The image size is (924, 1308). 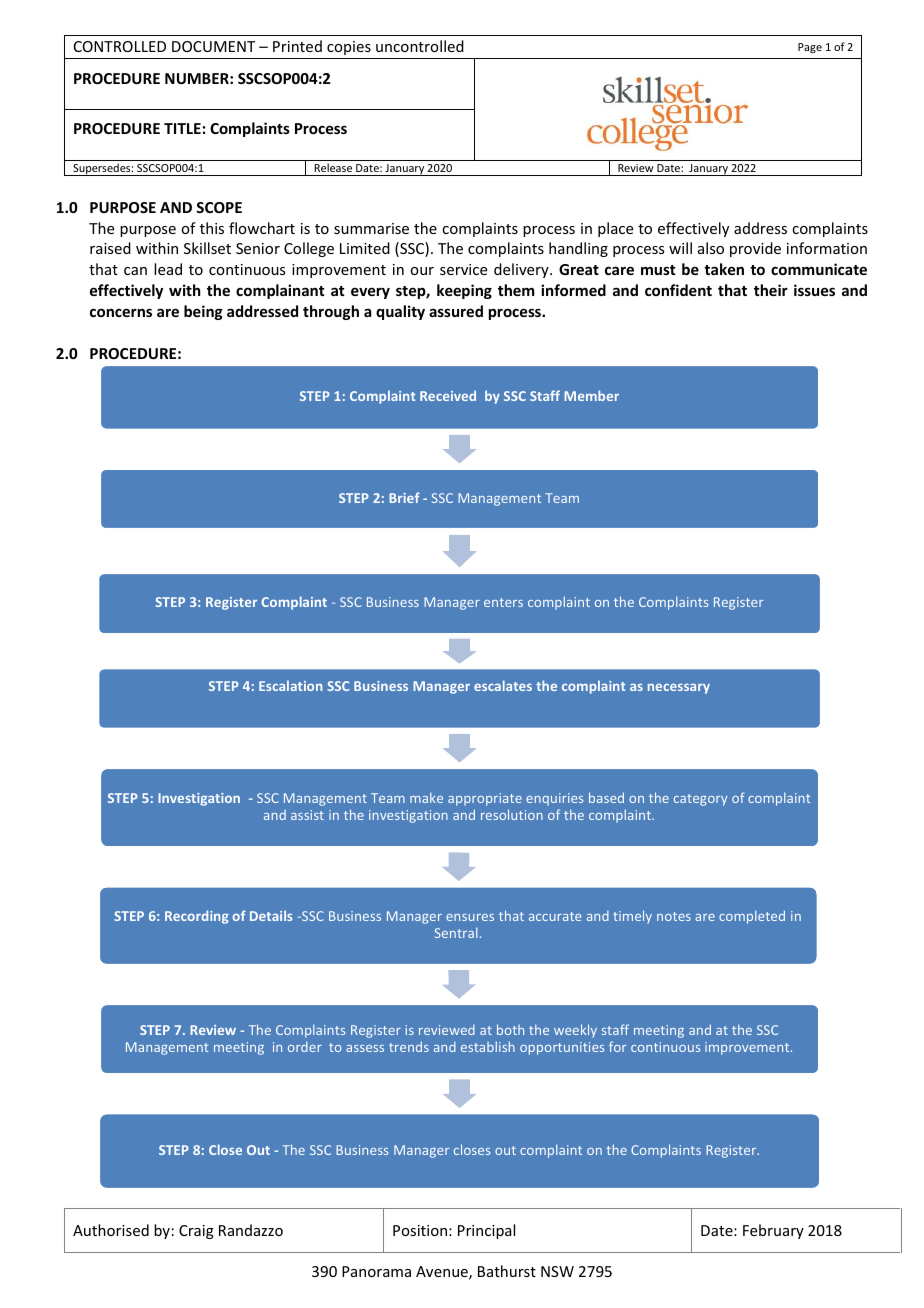 I want to click on Page, so click(x=810, y=48).
